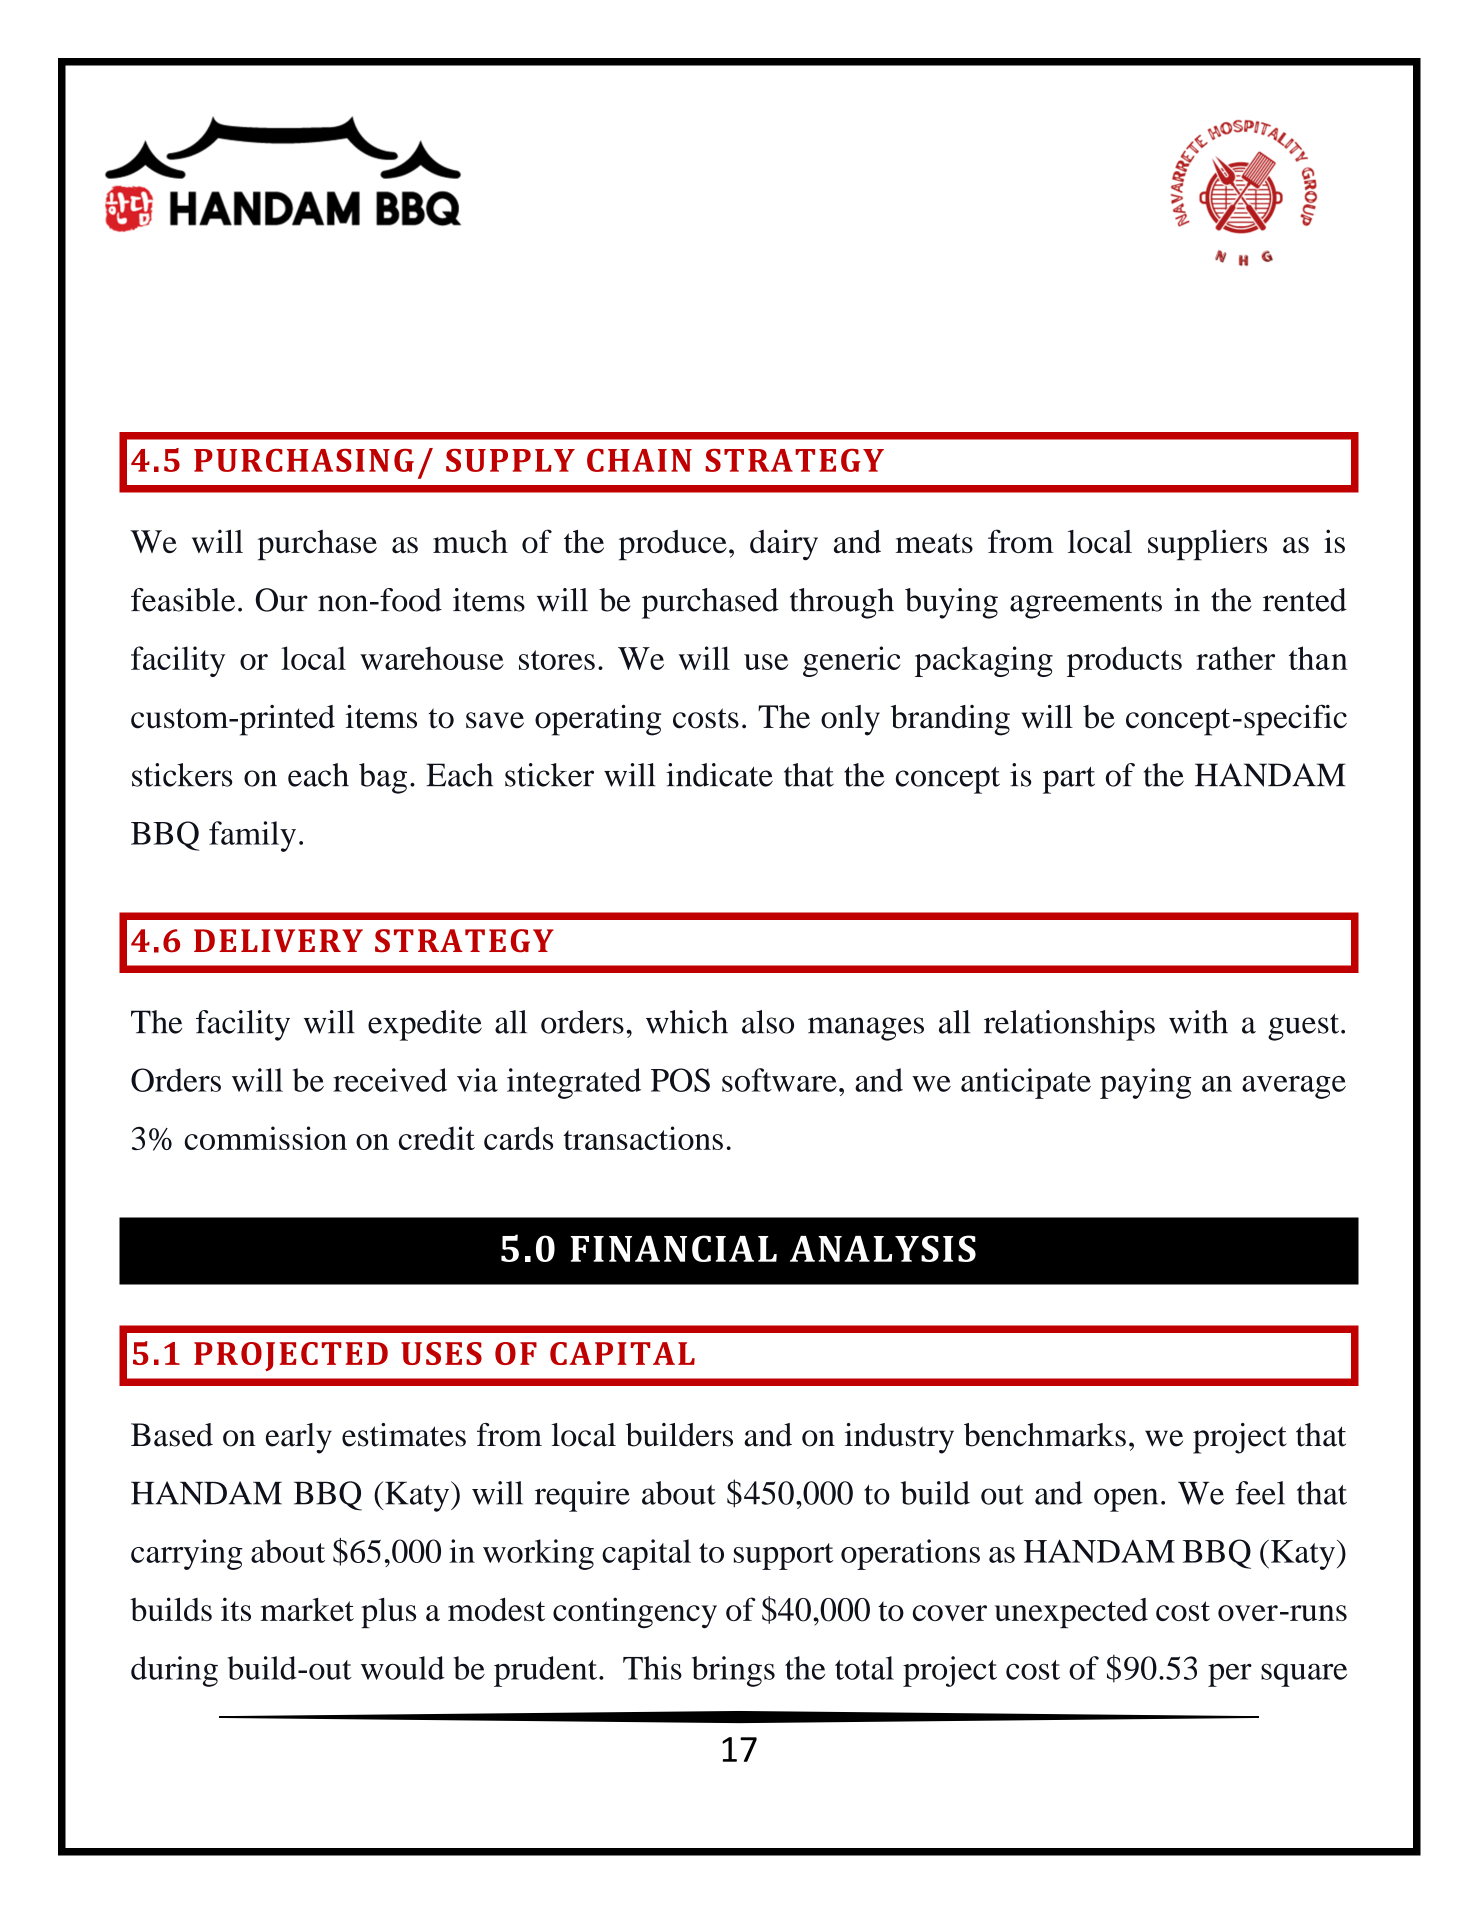 The width and height of the image is (1478, 1913). What do you see at coordinates (252, 836) in the image?
I see `family` at bounding box center [252, 836].
